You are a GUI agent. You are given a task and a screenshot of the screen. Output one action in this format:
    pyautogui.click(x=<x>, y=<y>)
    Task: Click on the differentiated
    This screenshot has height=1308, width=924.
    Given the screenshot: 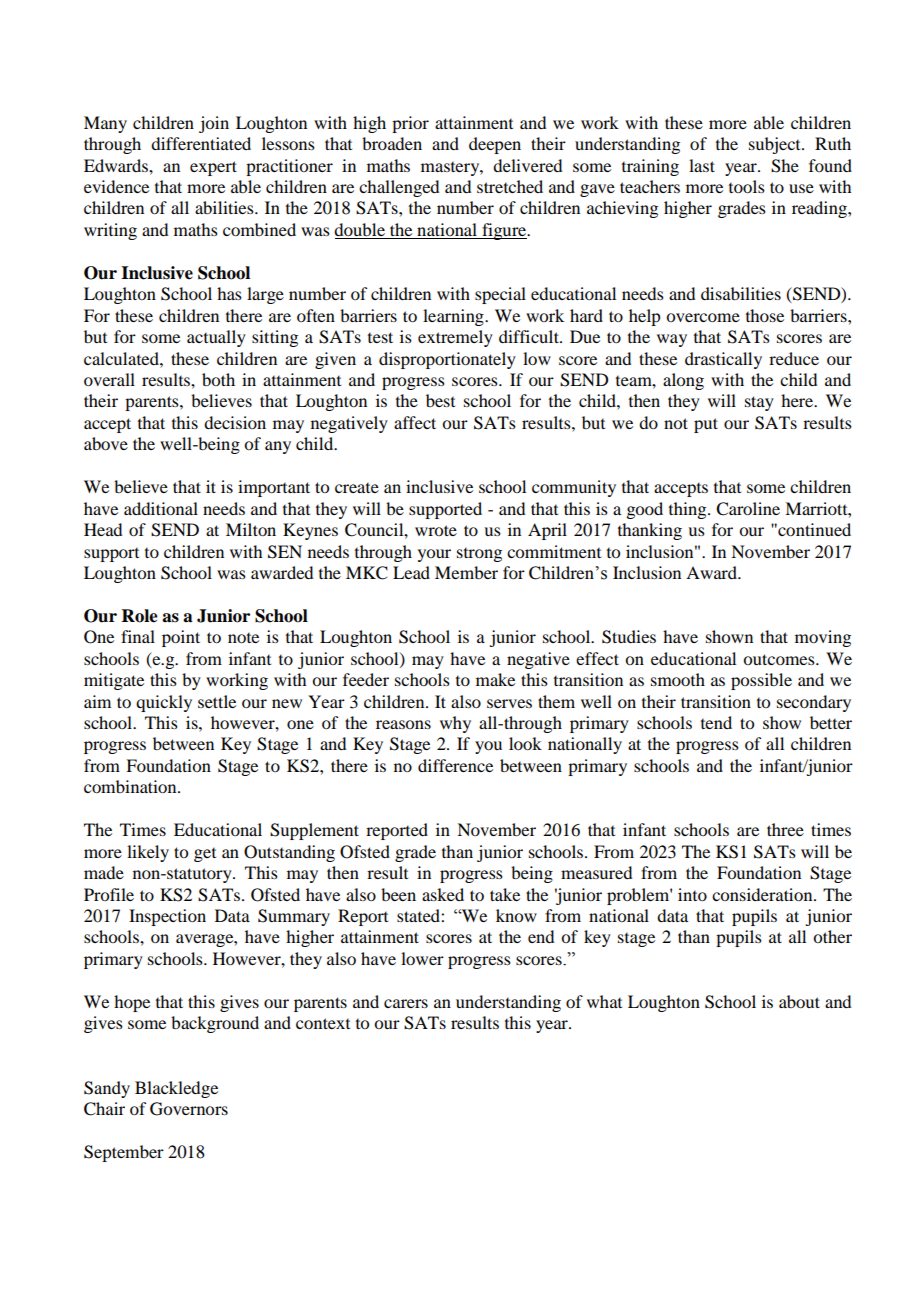 What is the action you would take?
    pyautogui.click(x=201, y=143)
